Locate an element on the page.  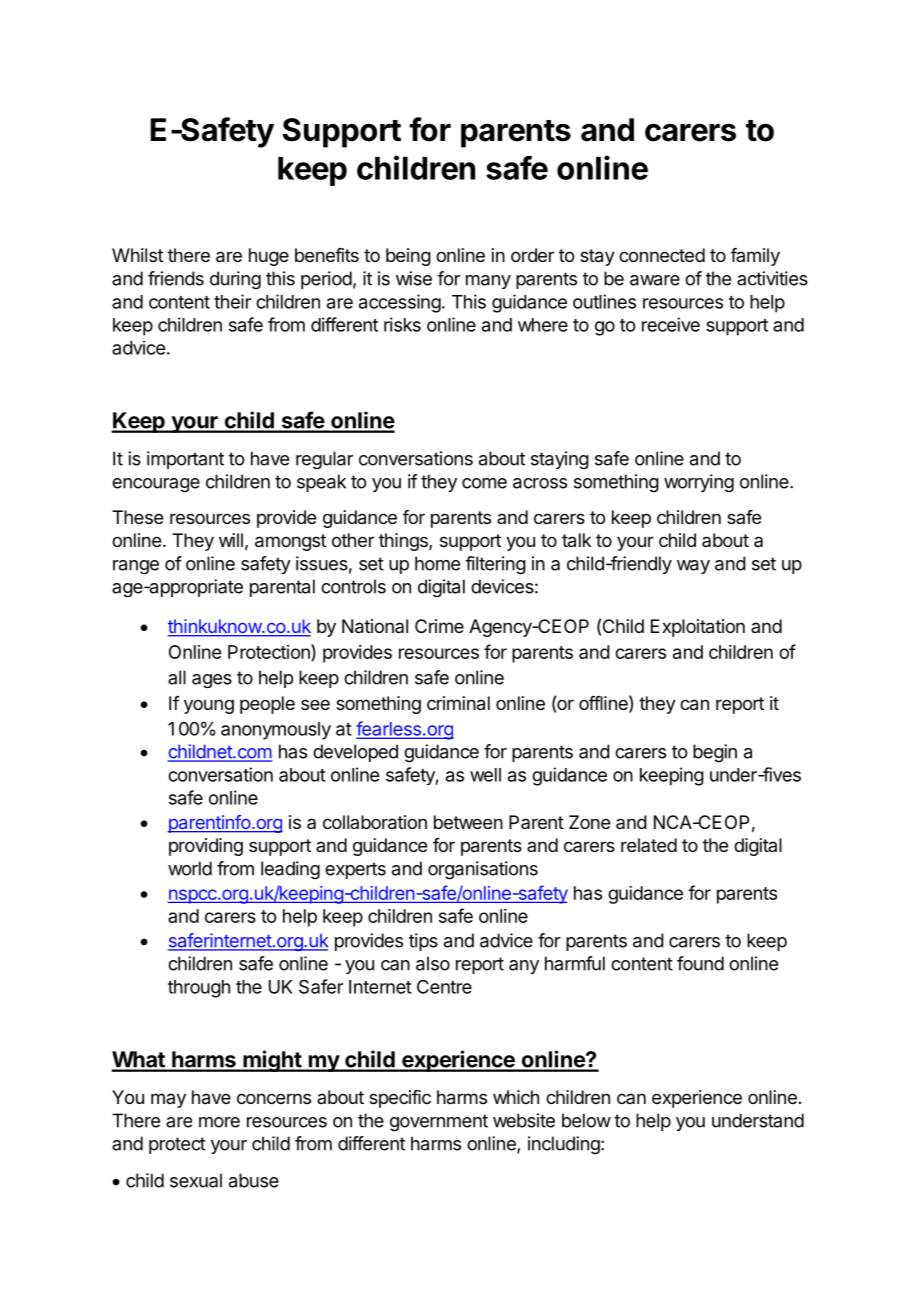
home is located at coordinates (437, 563).
